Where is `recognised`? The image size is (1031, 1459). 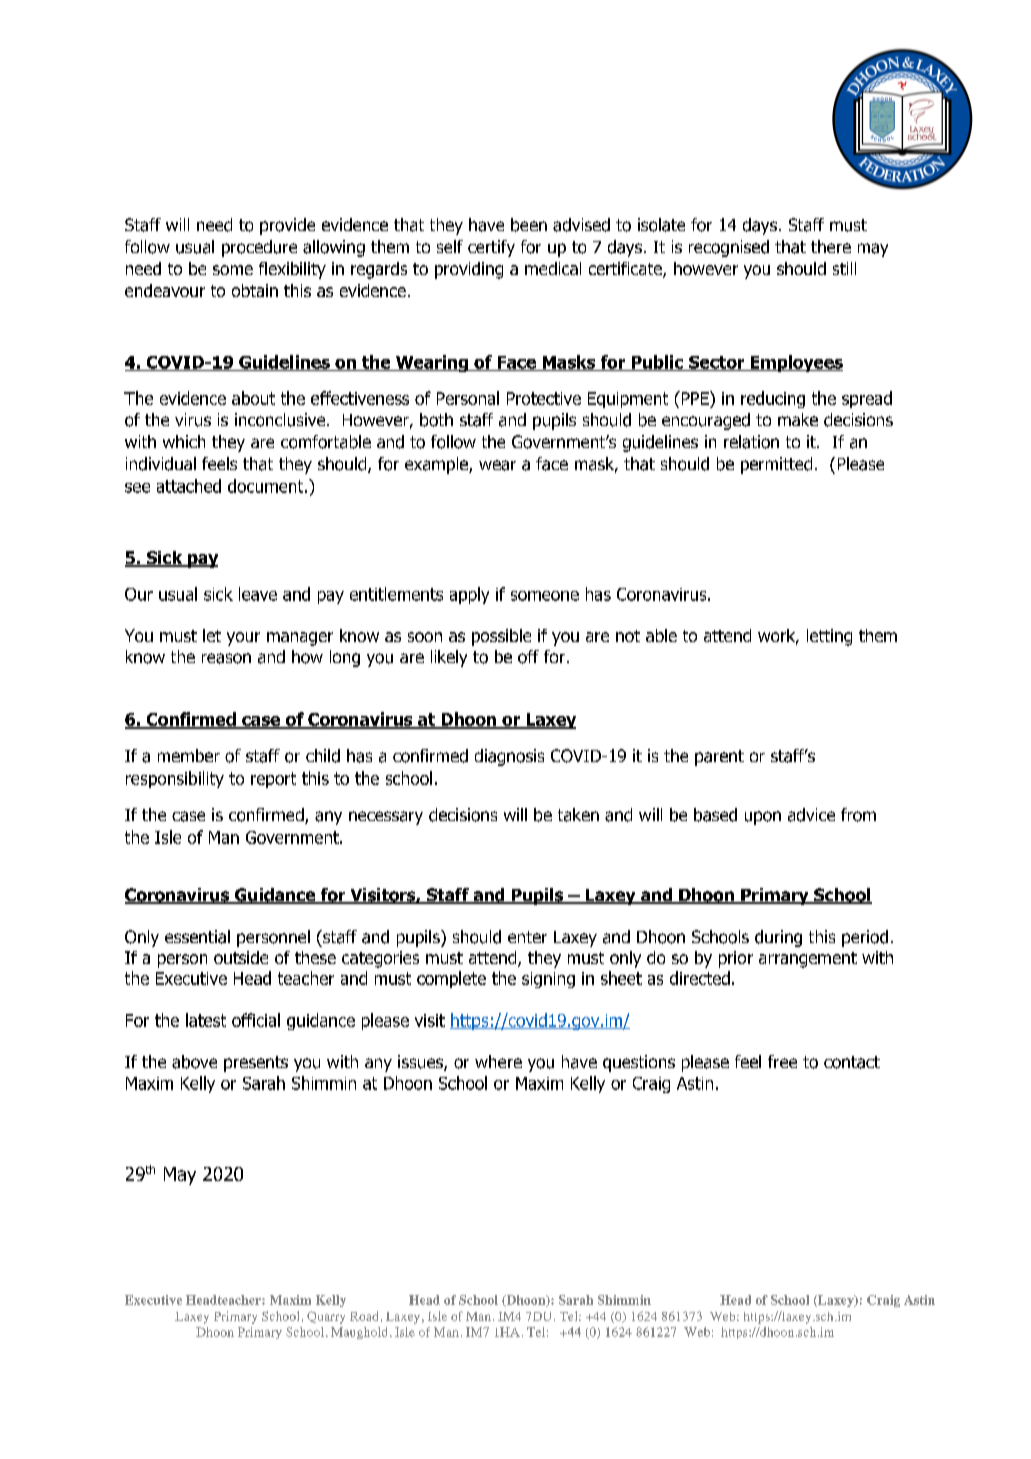 recognised is located at coordinates (729, 248).
